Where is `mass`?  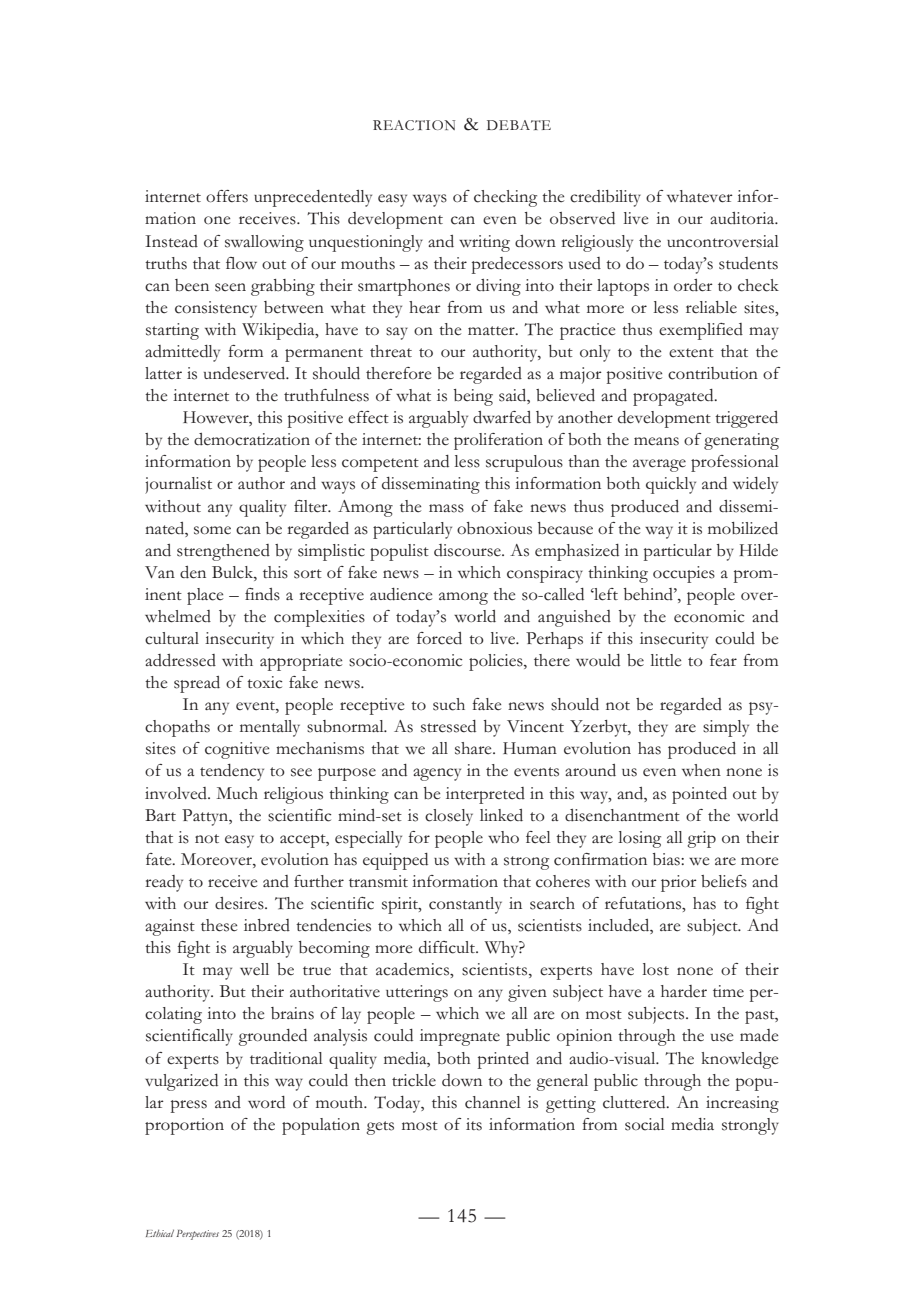 mass is located at coordinates (446, 508).
